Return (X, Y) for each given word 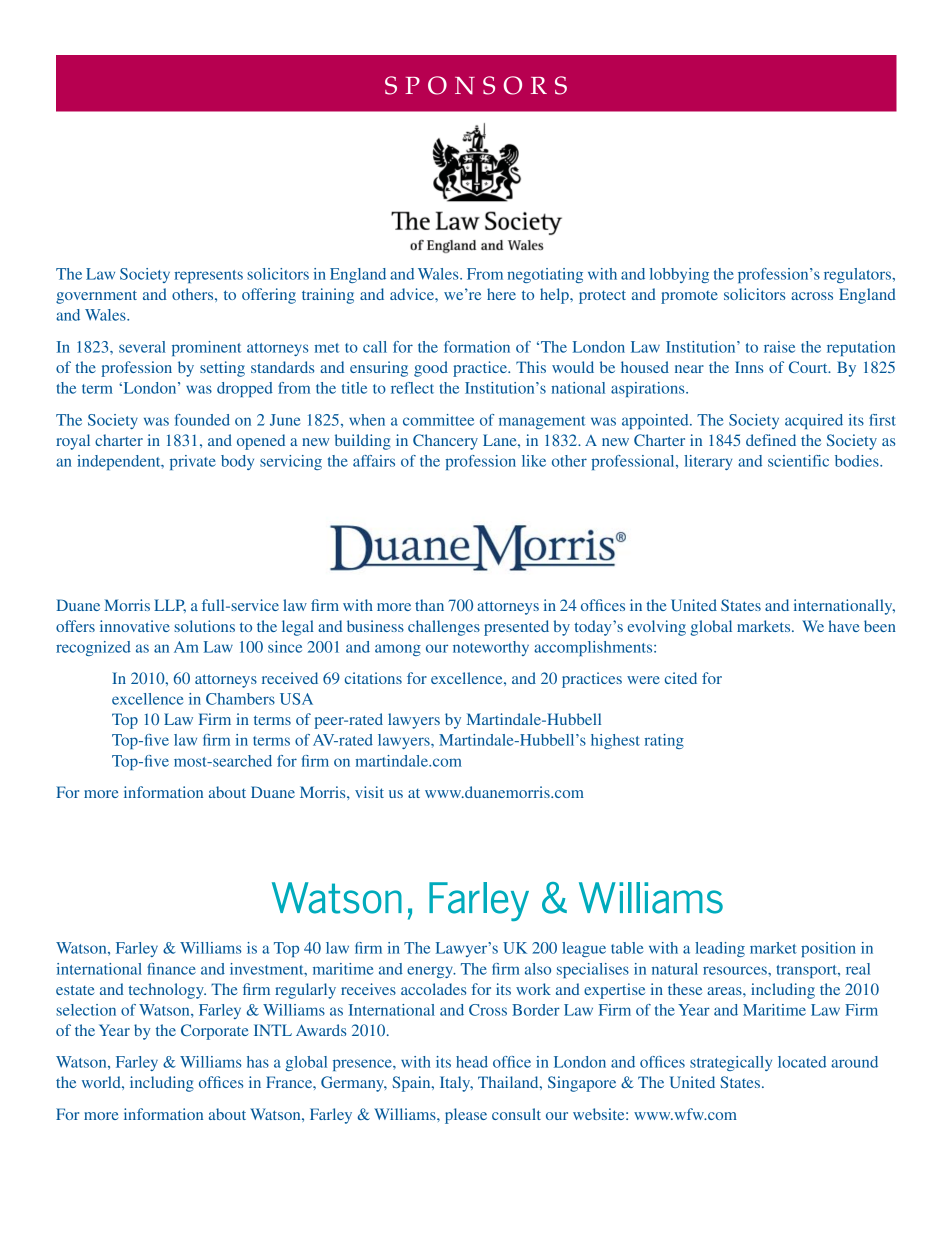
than (429, 605)
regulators (859, 275)
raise (779, 347)
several (142, 347)
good (431, 369)
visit (369, 792)
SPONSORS (476, 85)
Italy (456, 1084)
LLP (170, 606)
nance (176, 970)
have (844, 626)
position (828, 949)
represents (208, 276)
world (102, 1082)
